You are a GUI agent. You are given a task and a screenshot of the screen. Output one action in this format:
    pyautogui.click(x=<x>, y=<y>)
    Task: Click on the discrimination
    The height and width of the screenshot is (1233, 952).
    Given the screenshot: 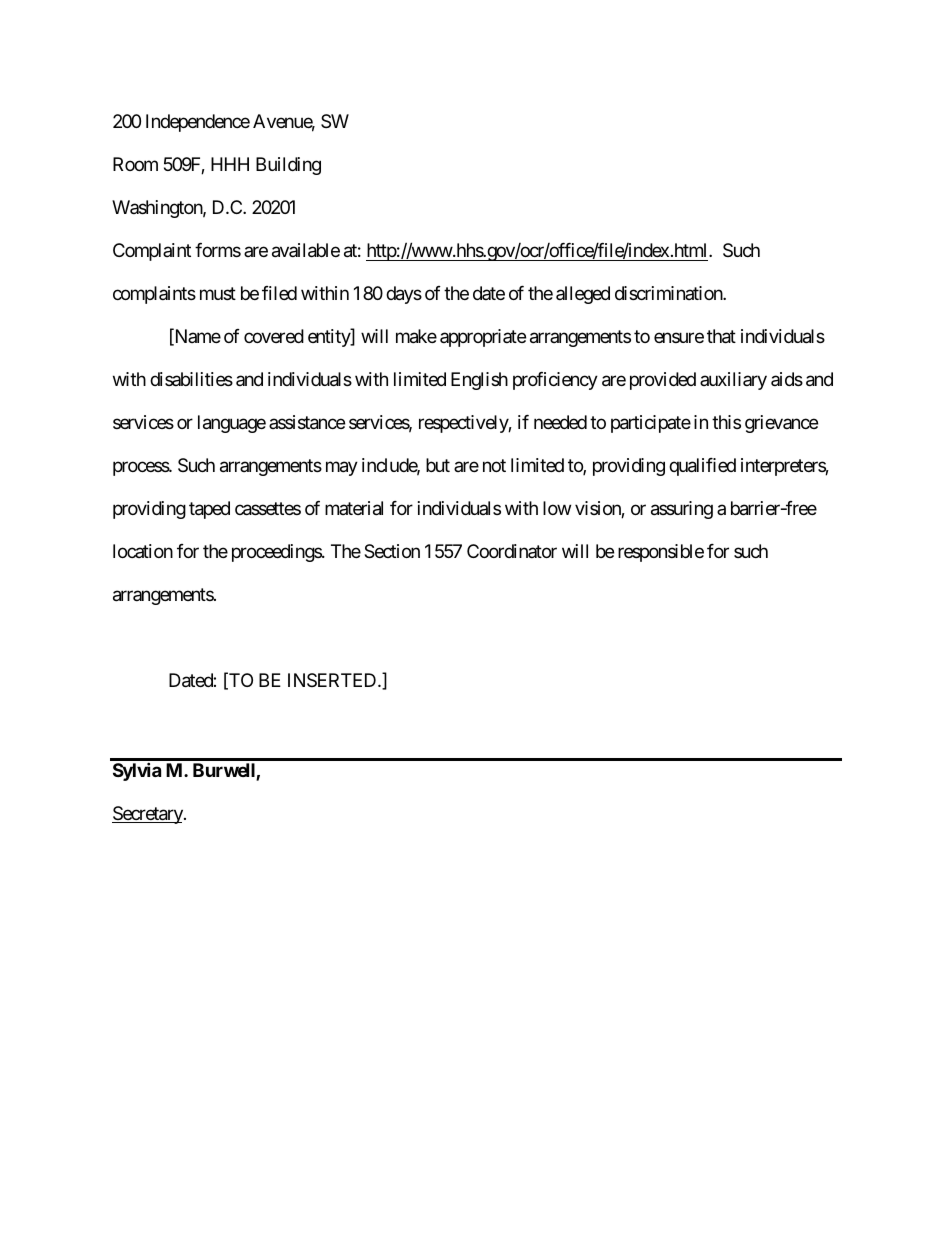 What is the action you would take?
    pyautogui.click(x=669, y=293)
